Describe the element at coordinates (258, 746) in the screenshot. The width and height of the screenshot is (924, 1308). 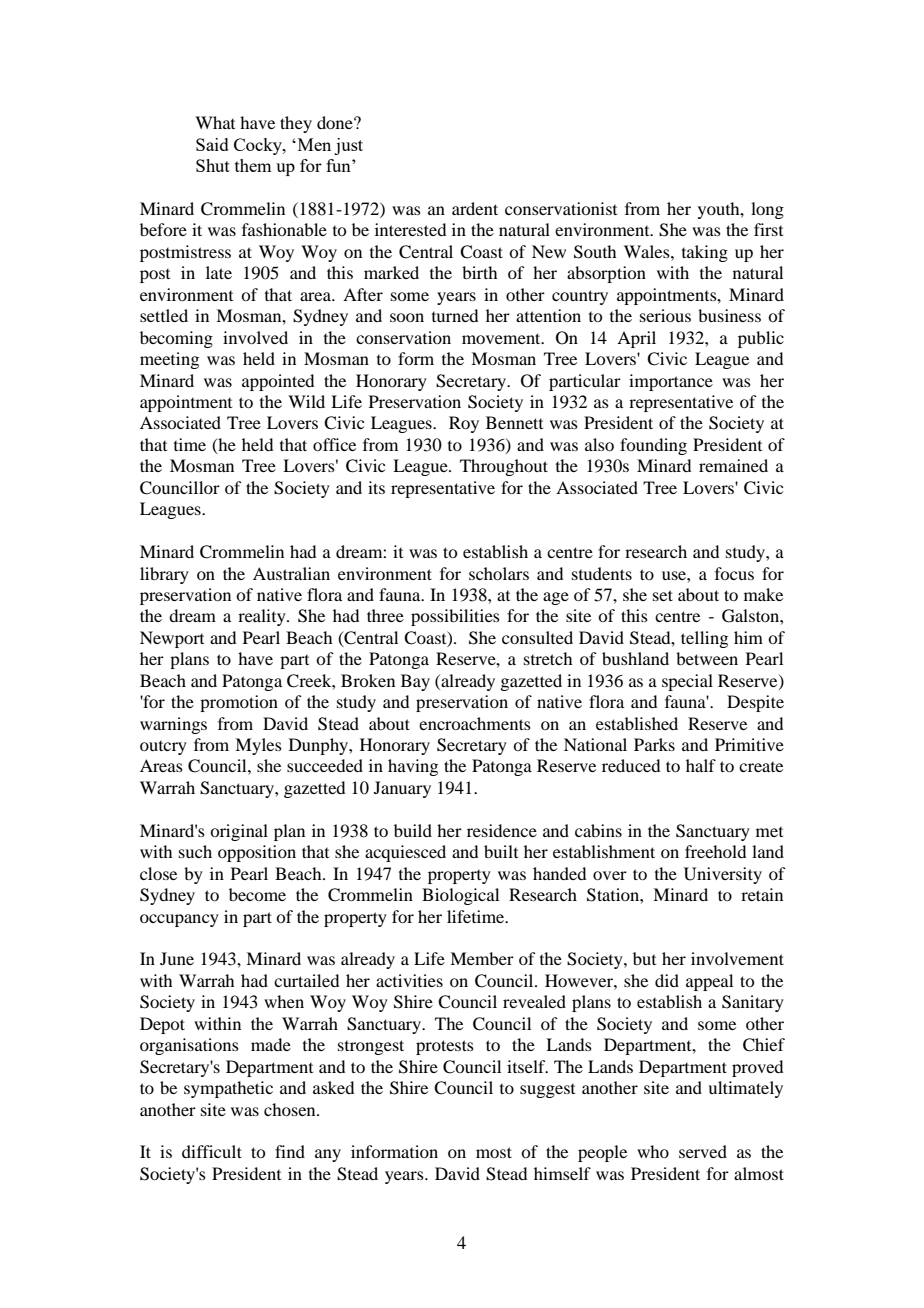
I see `Myles` at that location.
